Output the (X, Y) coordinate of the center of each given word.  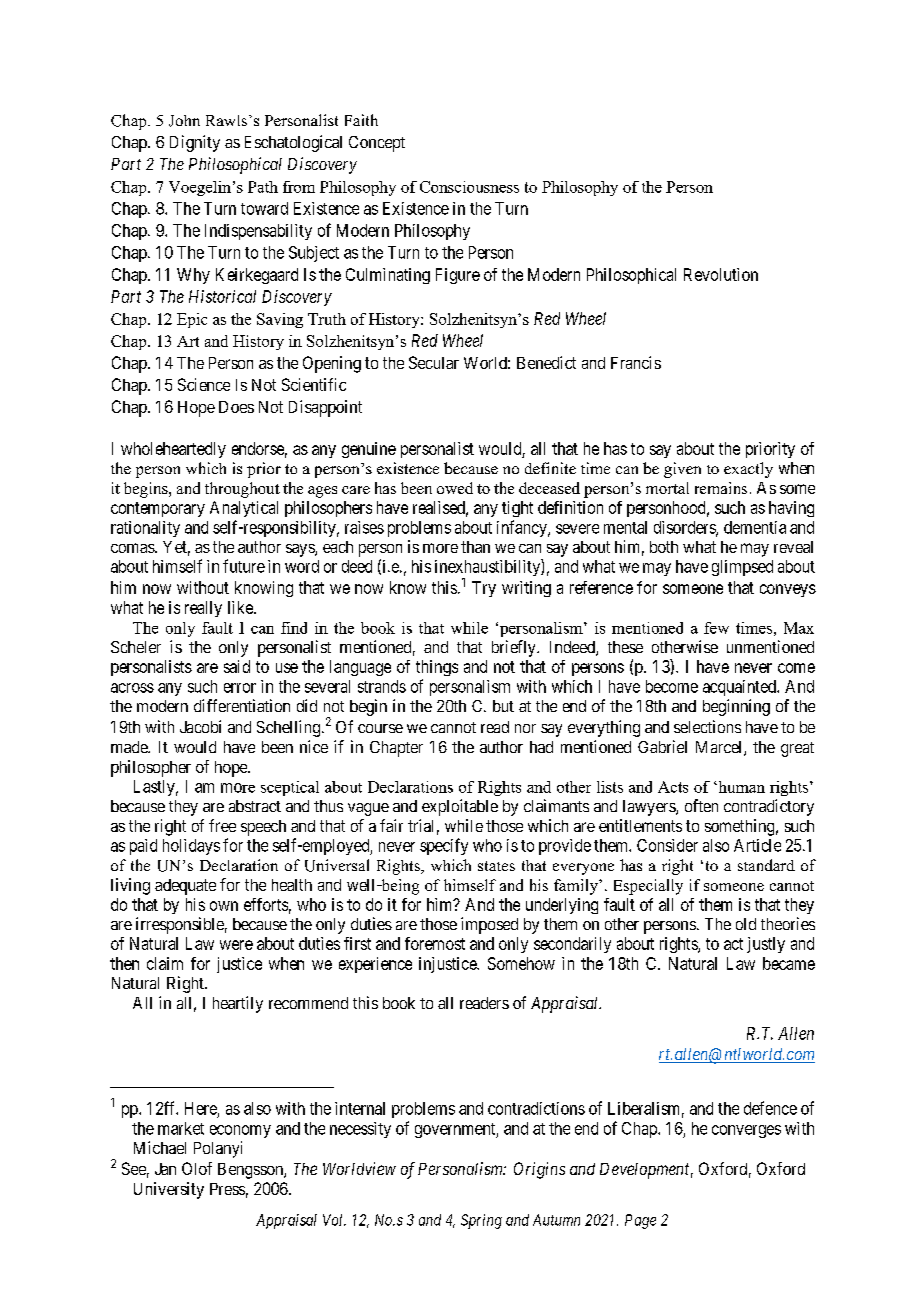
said (237, 666)
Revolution (721, 274)
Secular (434, 362)
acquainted (740, 688)
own (224, 906)
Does (236, 407)
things (437, 668)
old (746, 924)
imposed (489, 925)
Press (227, 1189)
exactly (748, 470)
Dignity (195, 143)
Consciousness (469, 187)
